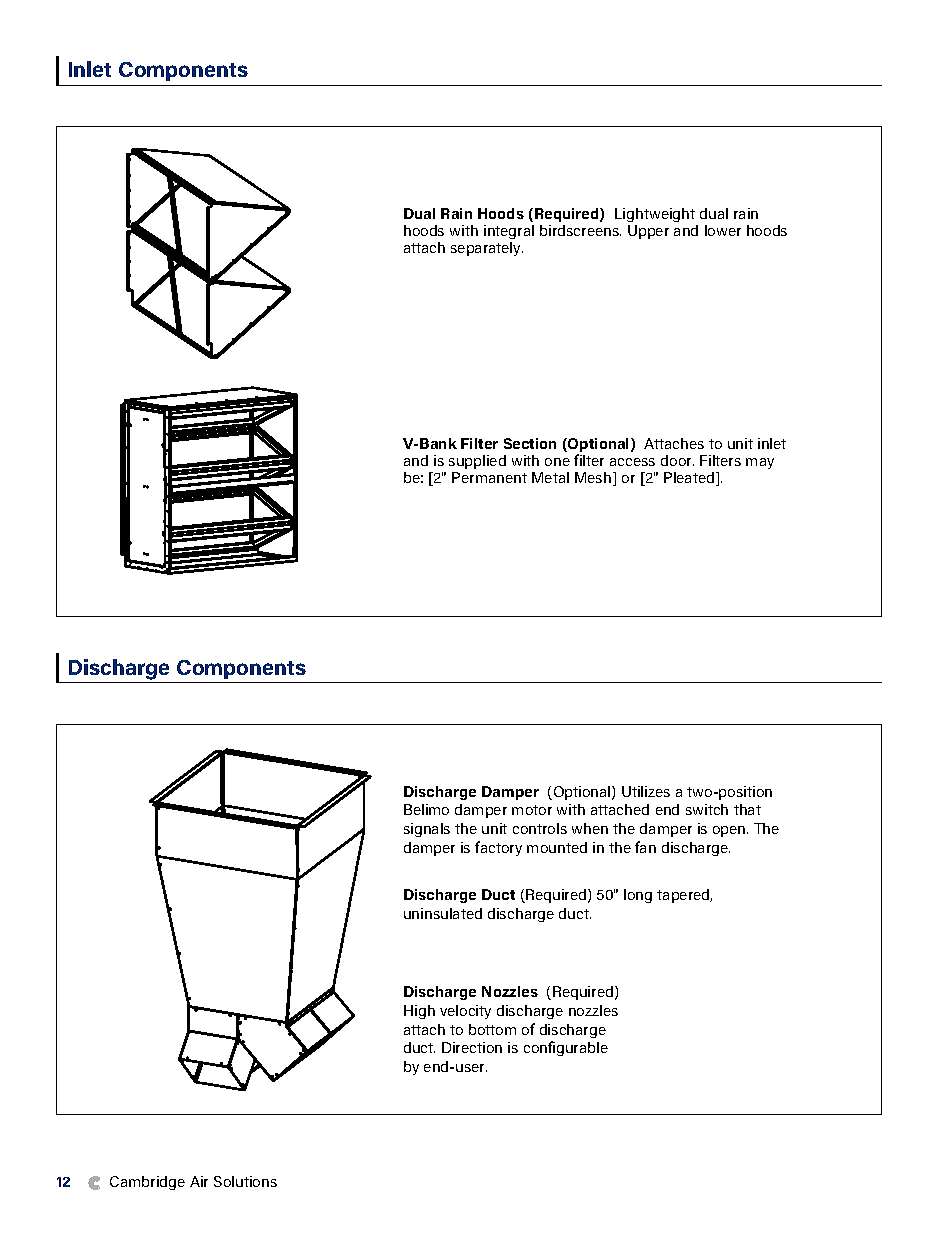 The image size is (952, 1233). I want to click on Direction, so click(472, 1047).
